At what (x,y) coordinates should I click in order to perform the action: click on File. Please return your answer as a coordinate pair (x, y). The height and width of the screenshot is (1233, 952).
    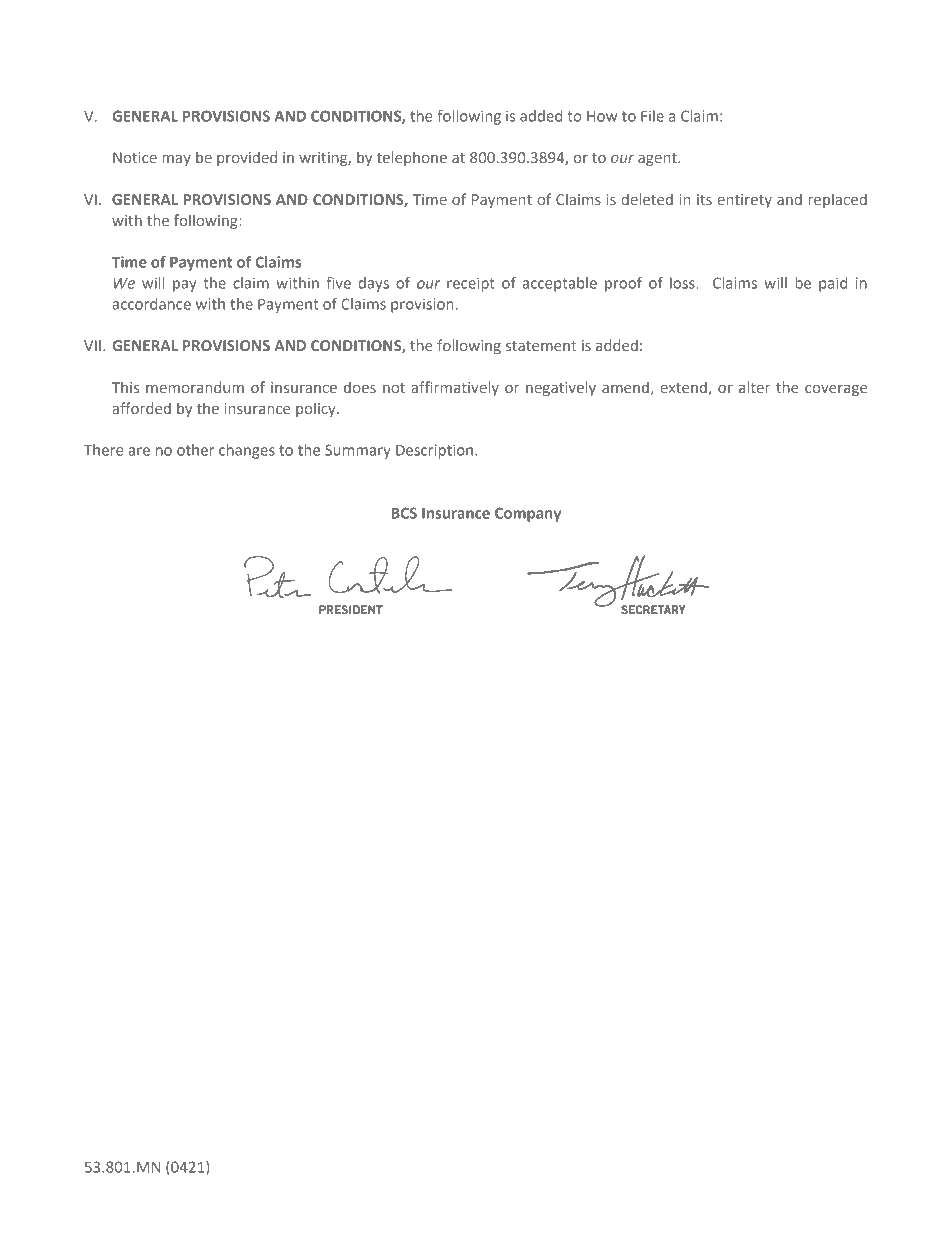
    Looking at the image, I should click on (652, 116).
